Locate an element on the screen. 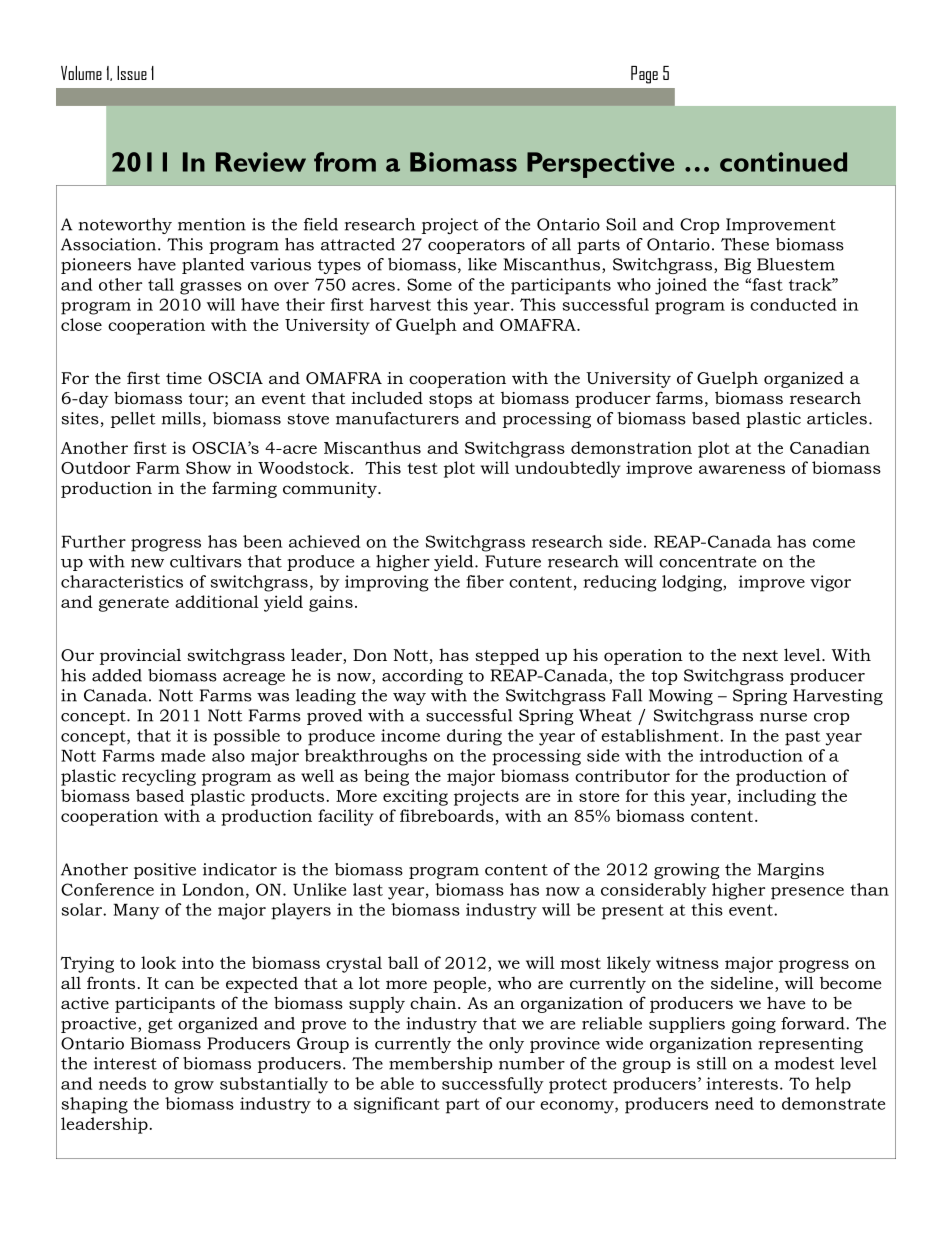  Perspective is located at coordinates (600, 165).
